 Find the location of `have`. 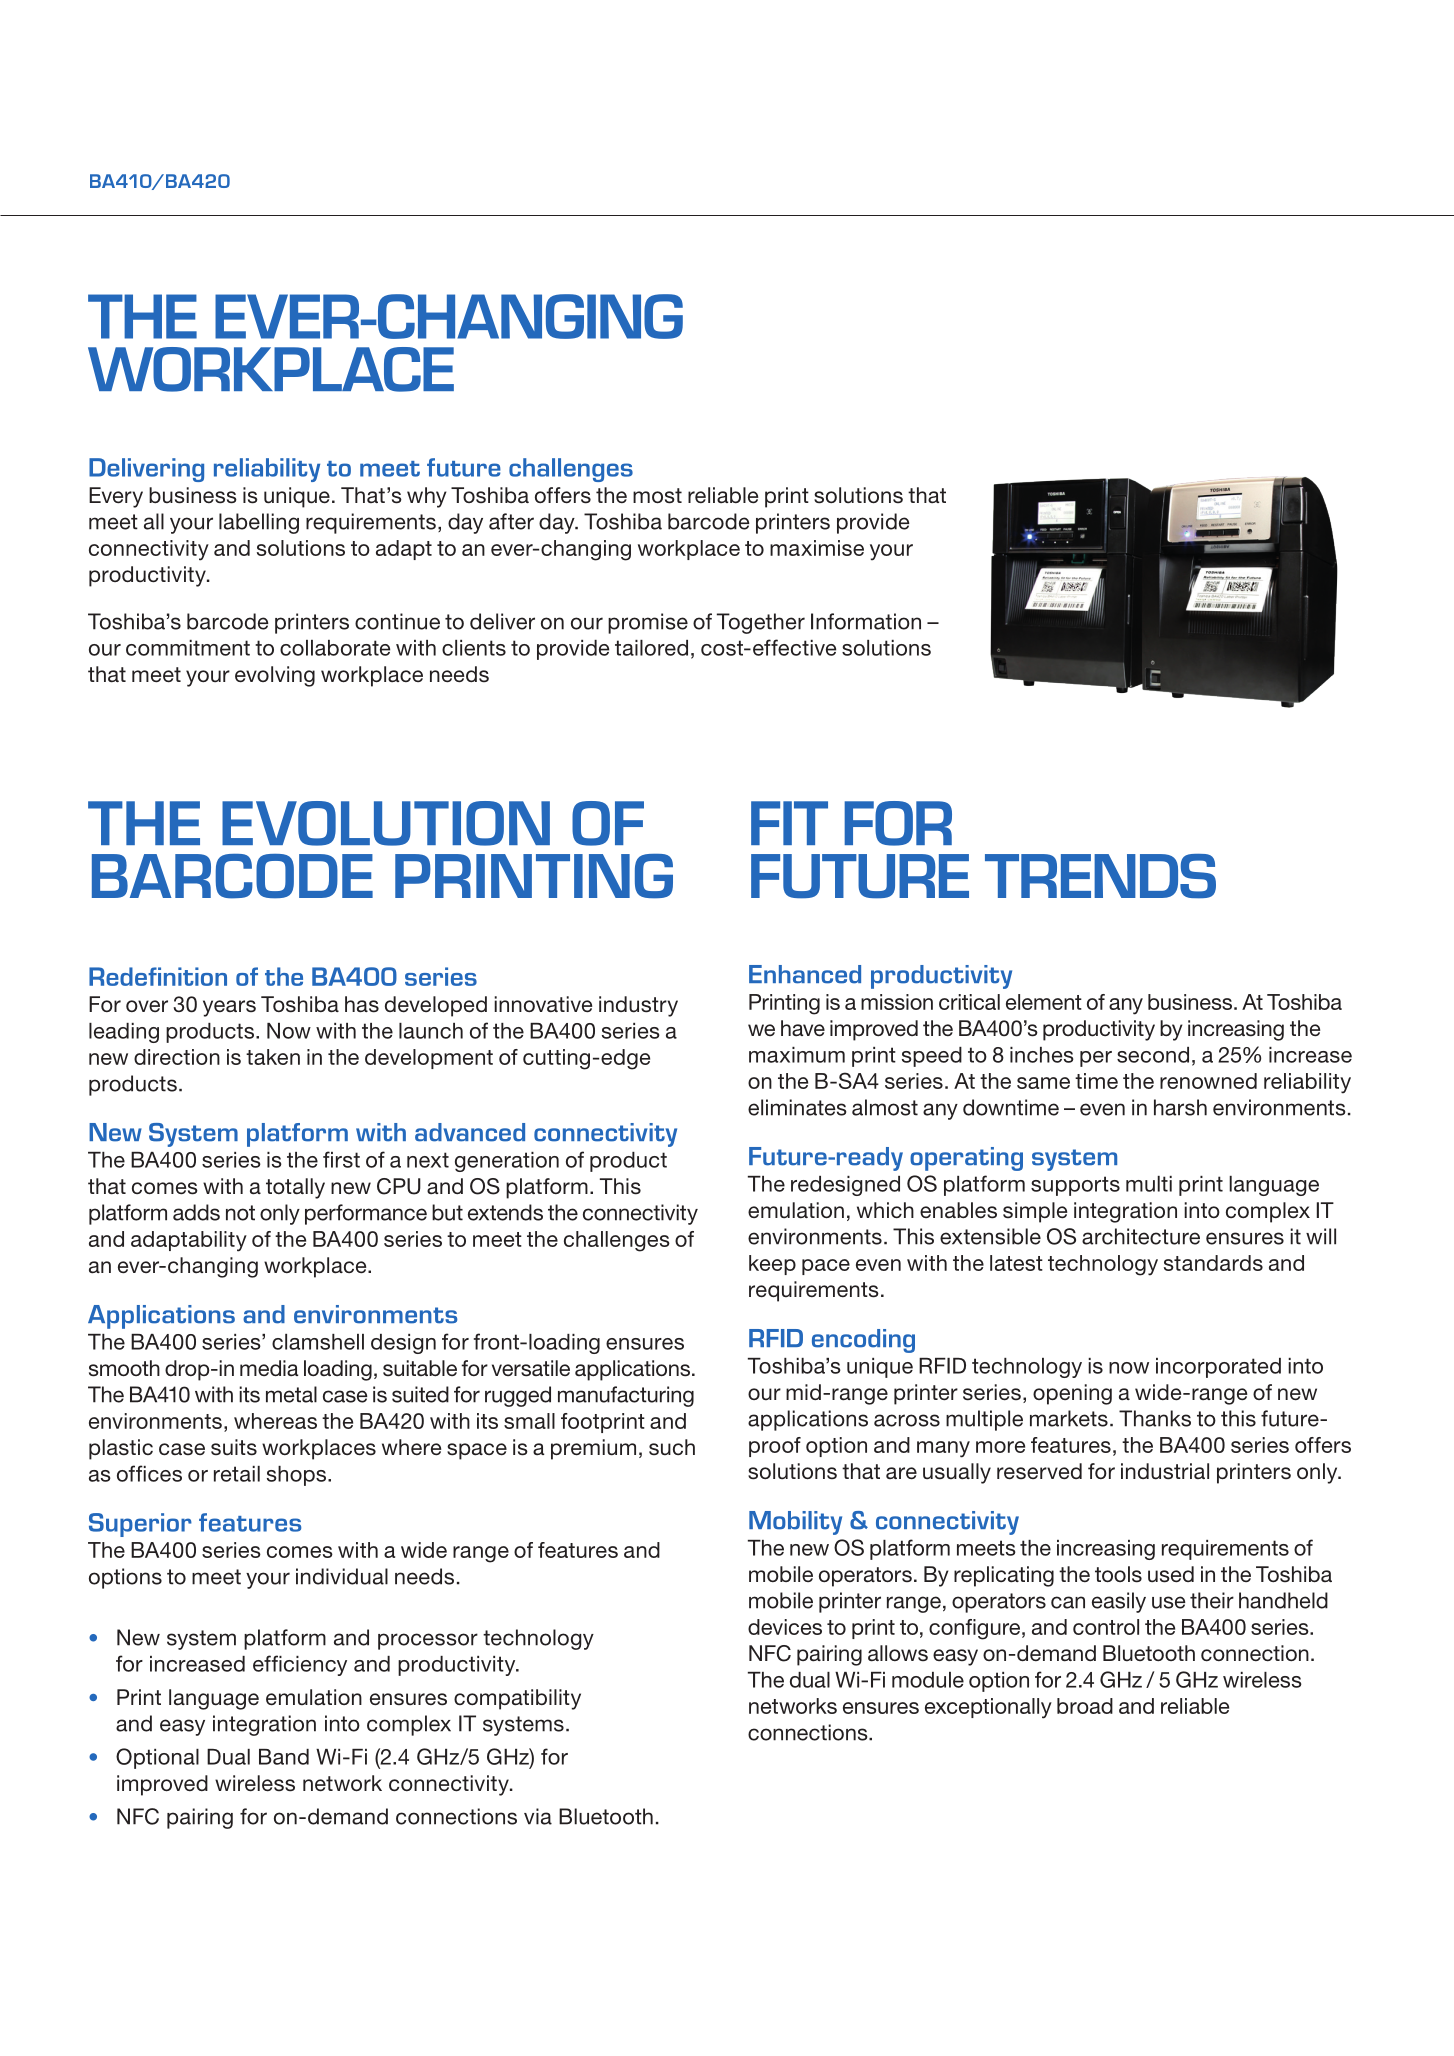

have is located at coordinates (803, 1028).
